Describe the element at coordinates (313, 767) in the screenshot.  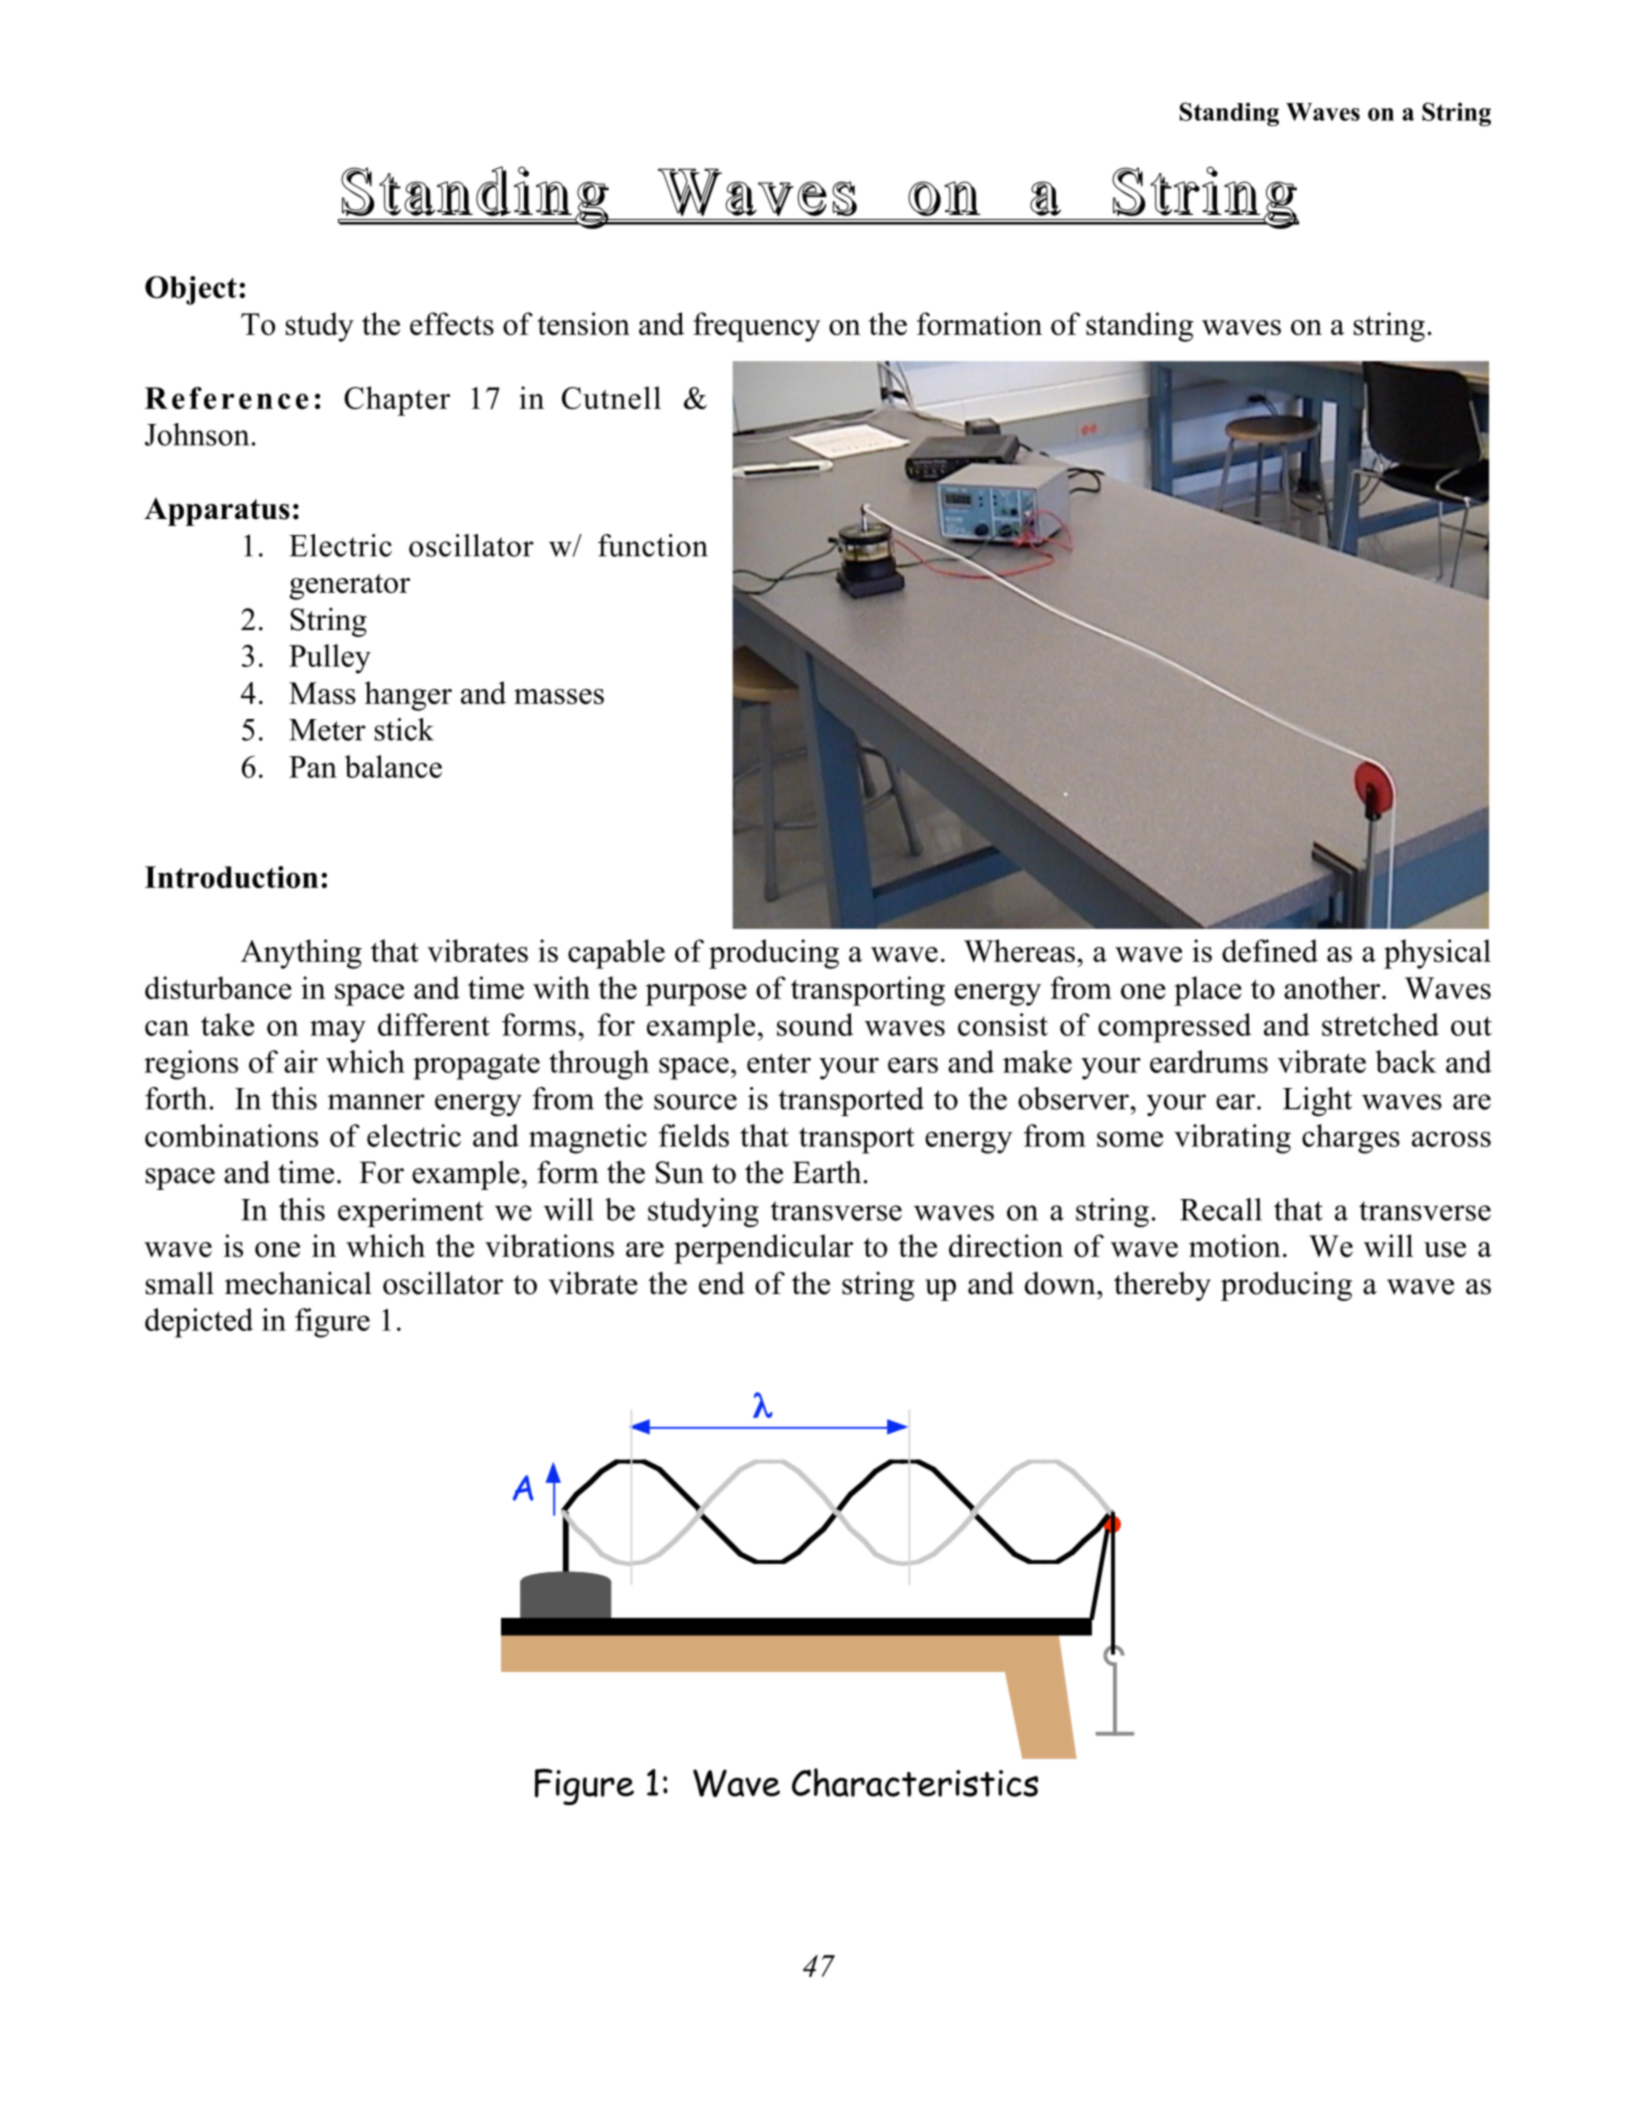
I see `Pan` at that location.
